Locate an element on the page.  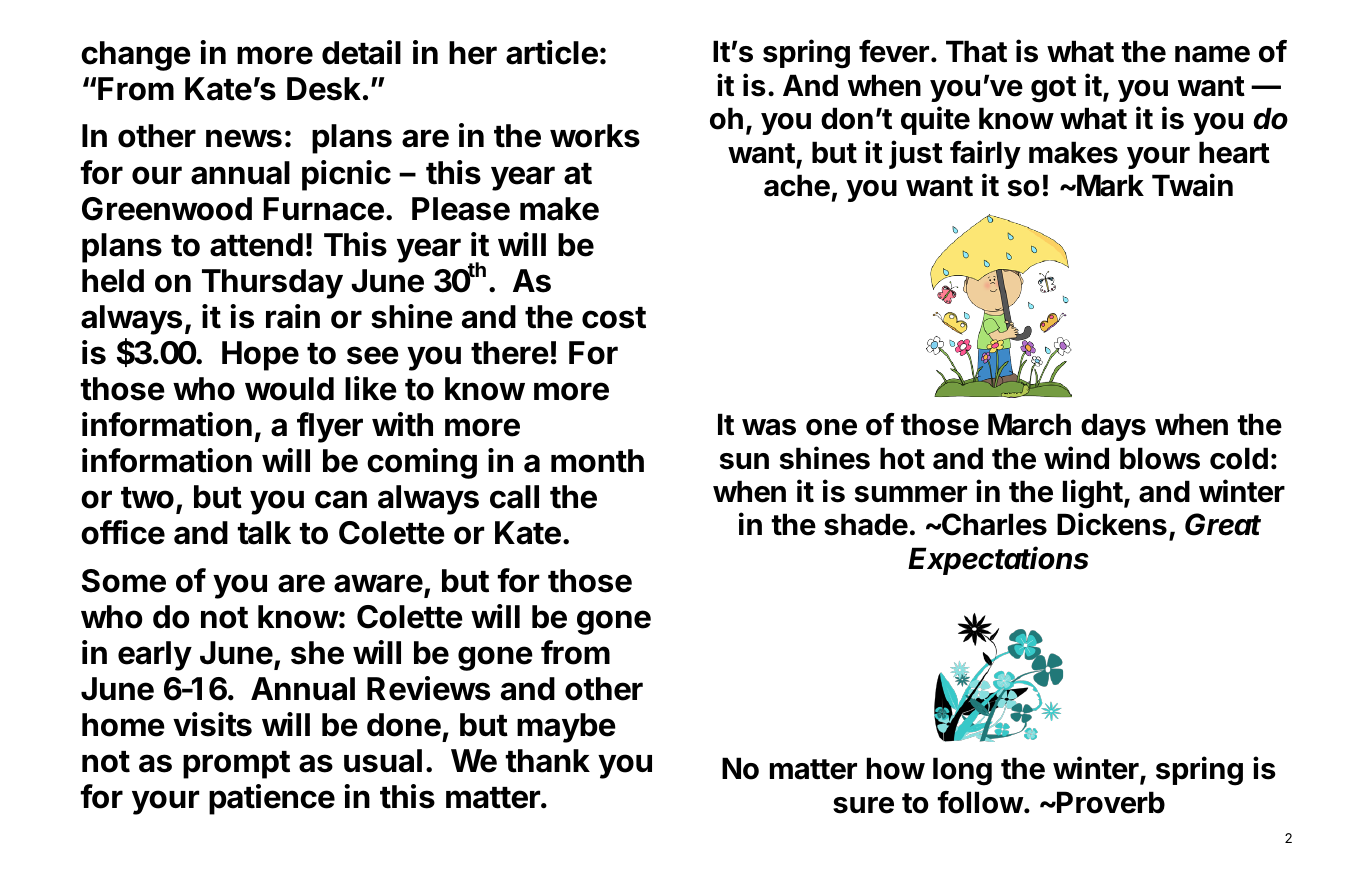
cost is located at coordinates (614, 318).
